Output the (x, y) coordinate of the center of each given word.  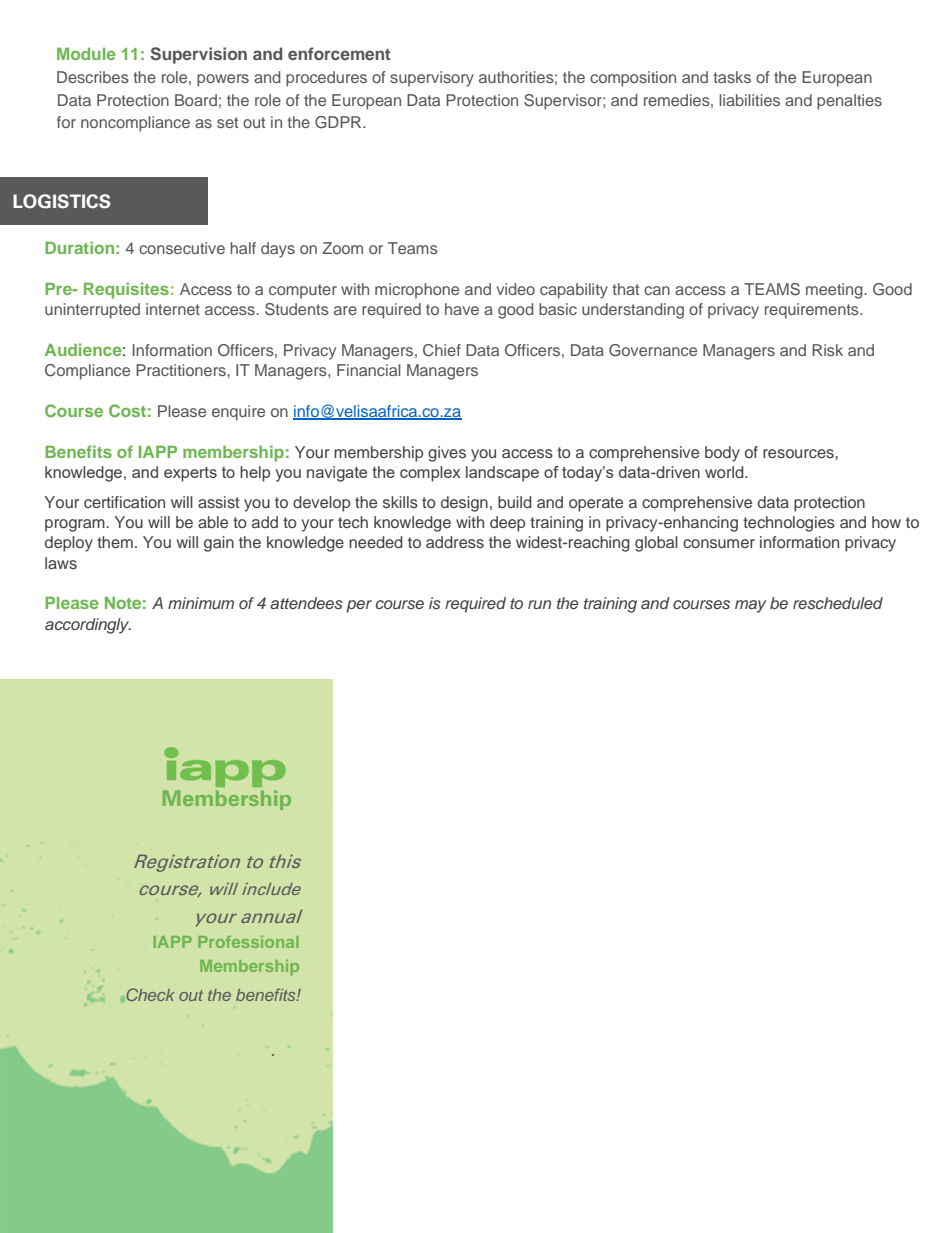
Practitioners (182, 370)
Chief (442, 350)
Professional (248, 942)
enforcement (339, 53)
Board (196, 100)
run (539, 604)
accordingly (88, 626)
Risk (827, 350)
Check (150, 994)
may (750, 606)
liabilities (749, 100)
